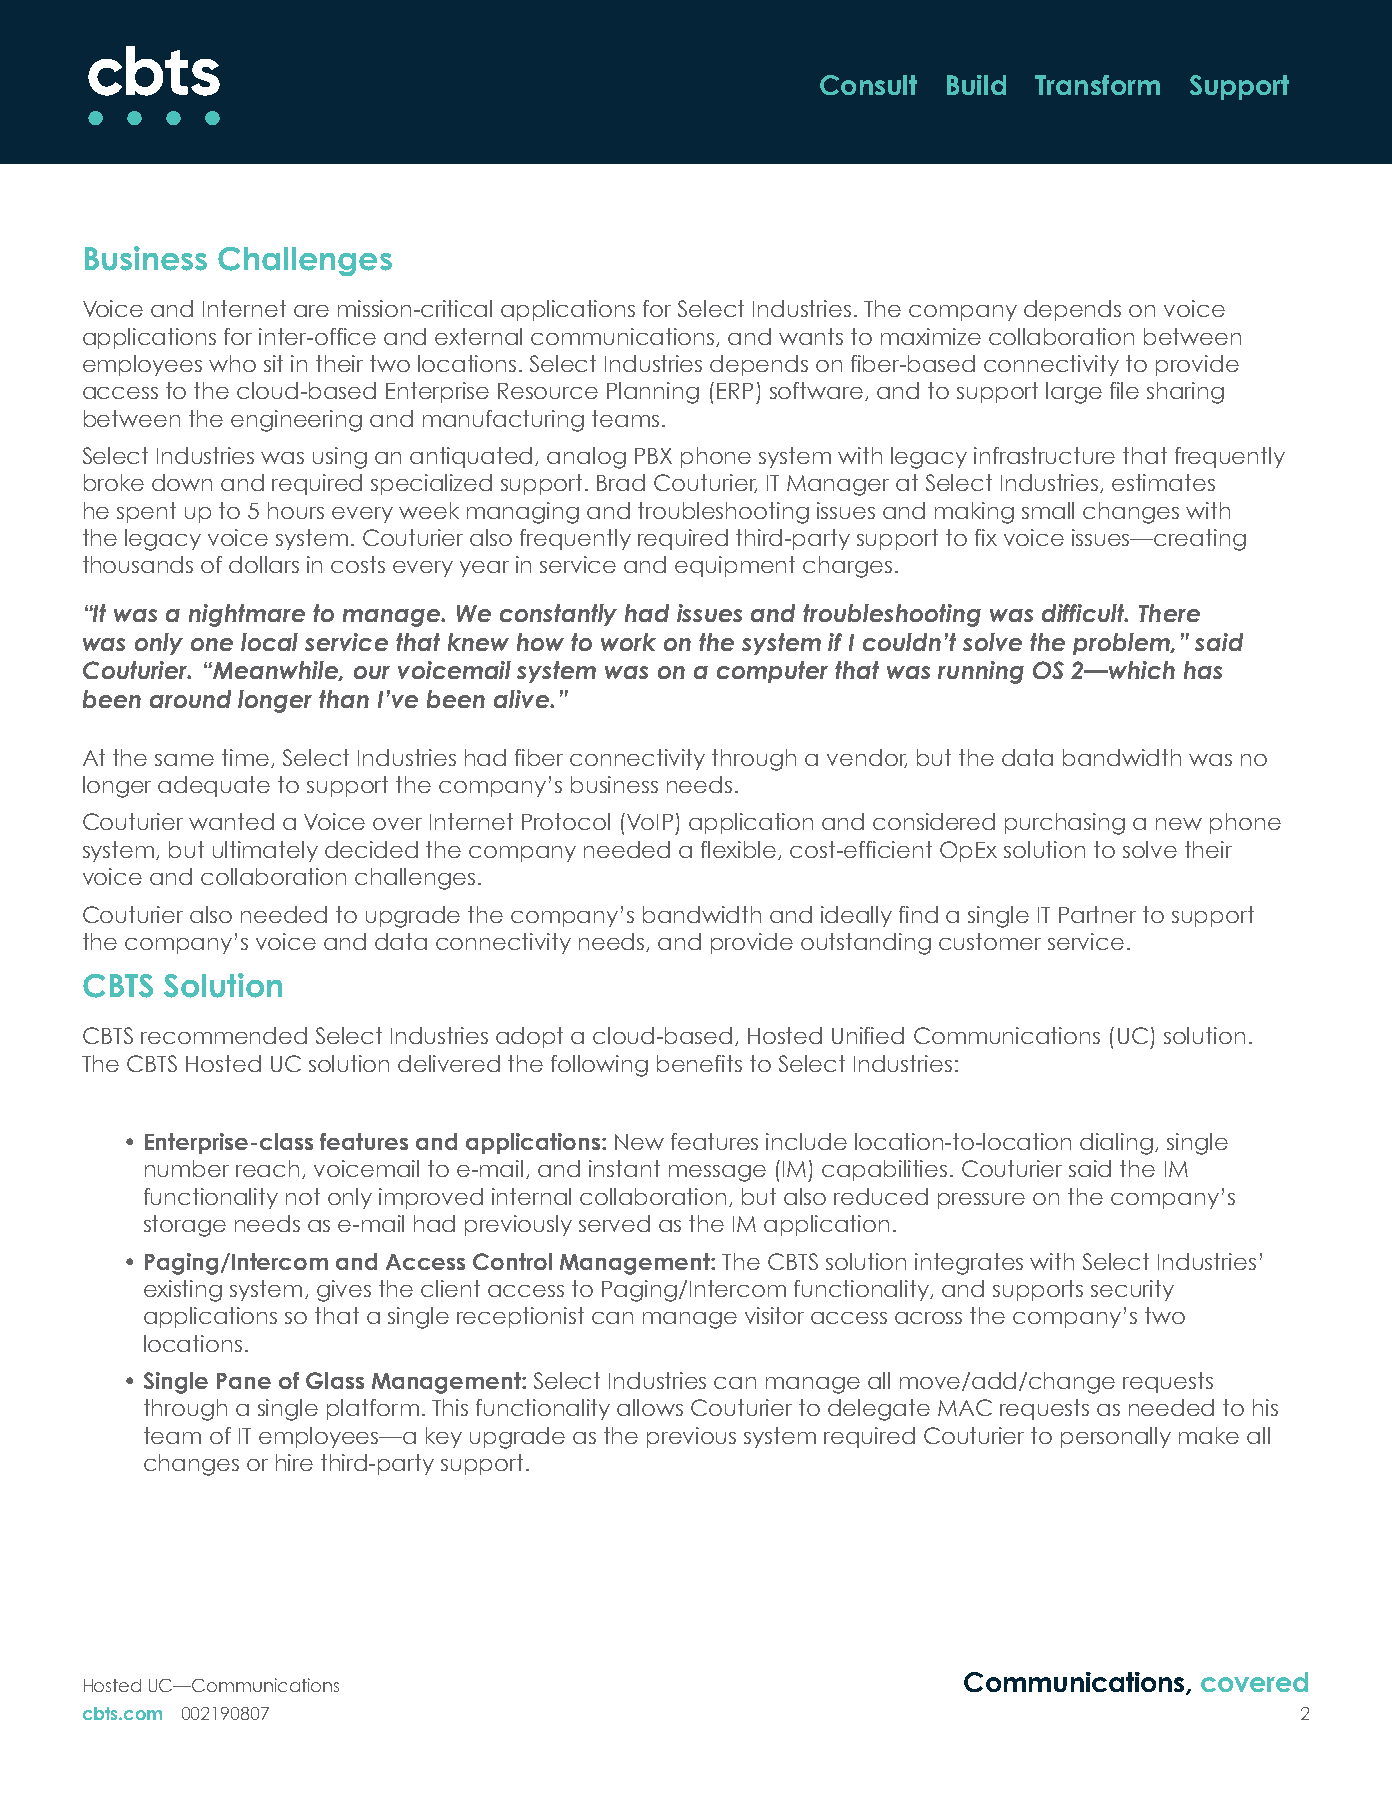  What do you see at coordinates (244, 1381) in the image?
I see `Pane` at bounding box center [244, 1381].
